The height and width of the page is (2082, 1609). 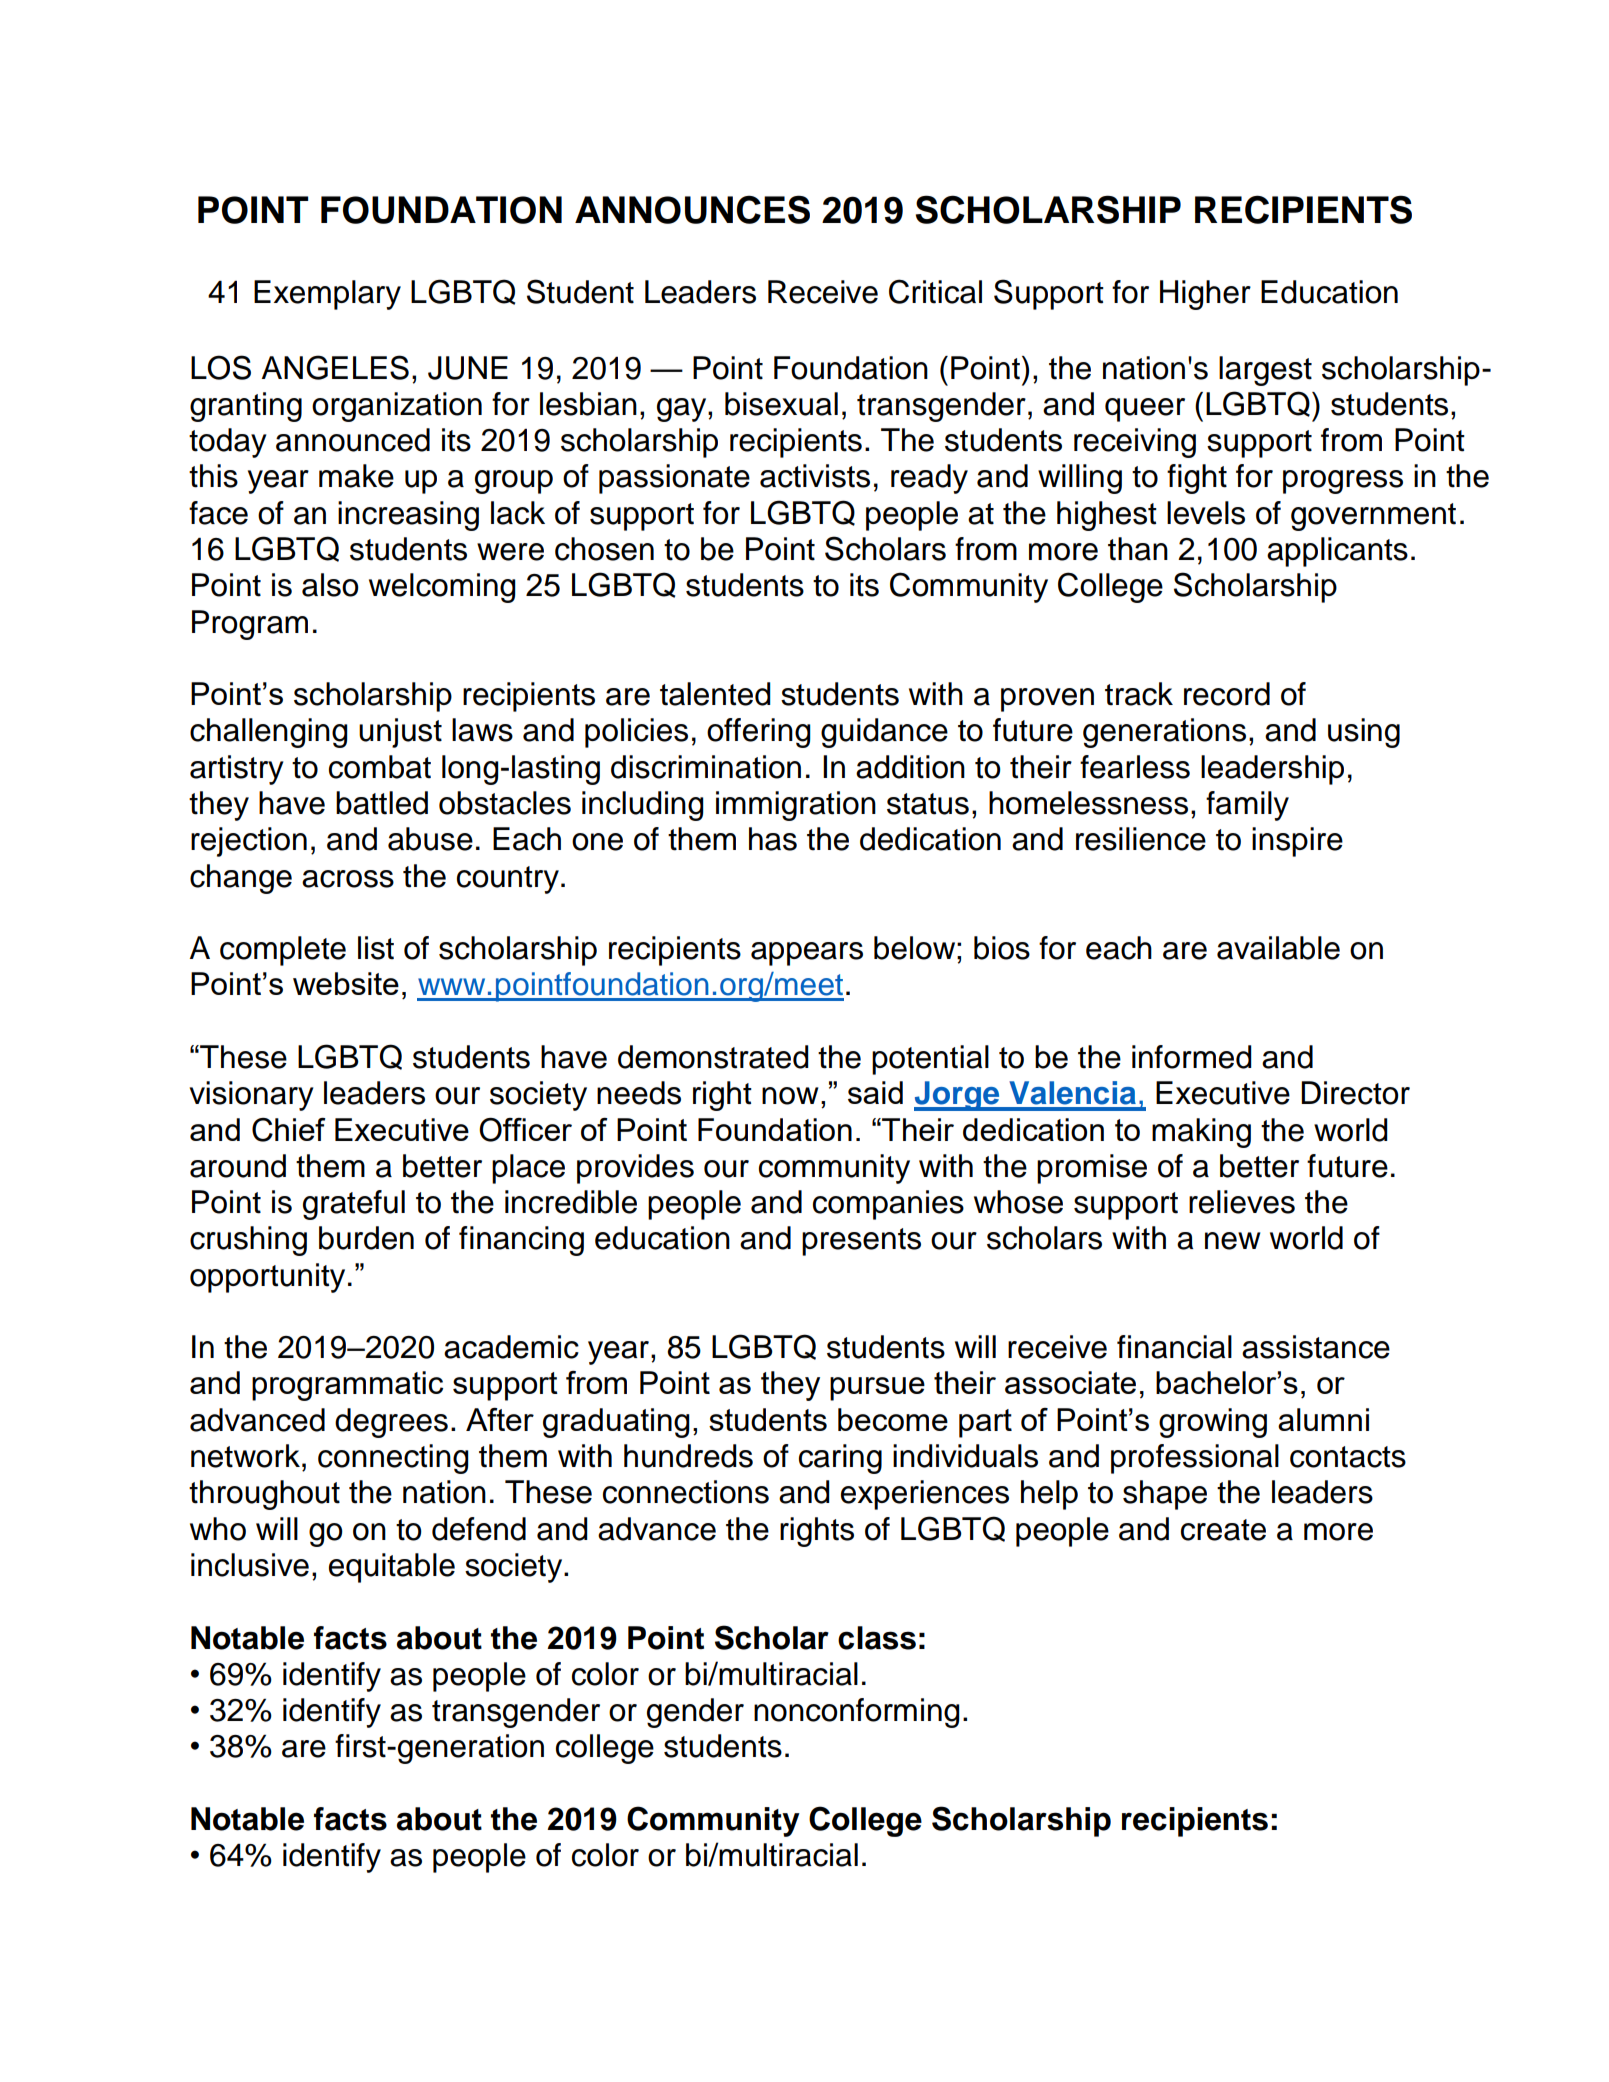 What do you see at coordinates (1205, 295) in the page?
I see `Higher` at bounding box center [1205, 295].
